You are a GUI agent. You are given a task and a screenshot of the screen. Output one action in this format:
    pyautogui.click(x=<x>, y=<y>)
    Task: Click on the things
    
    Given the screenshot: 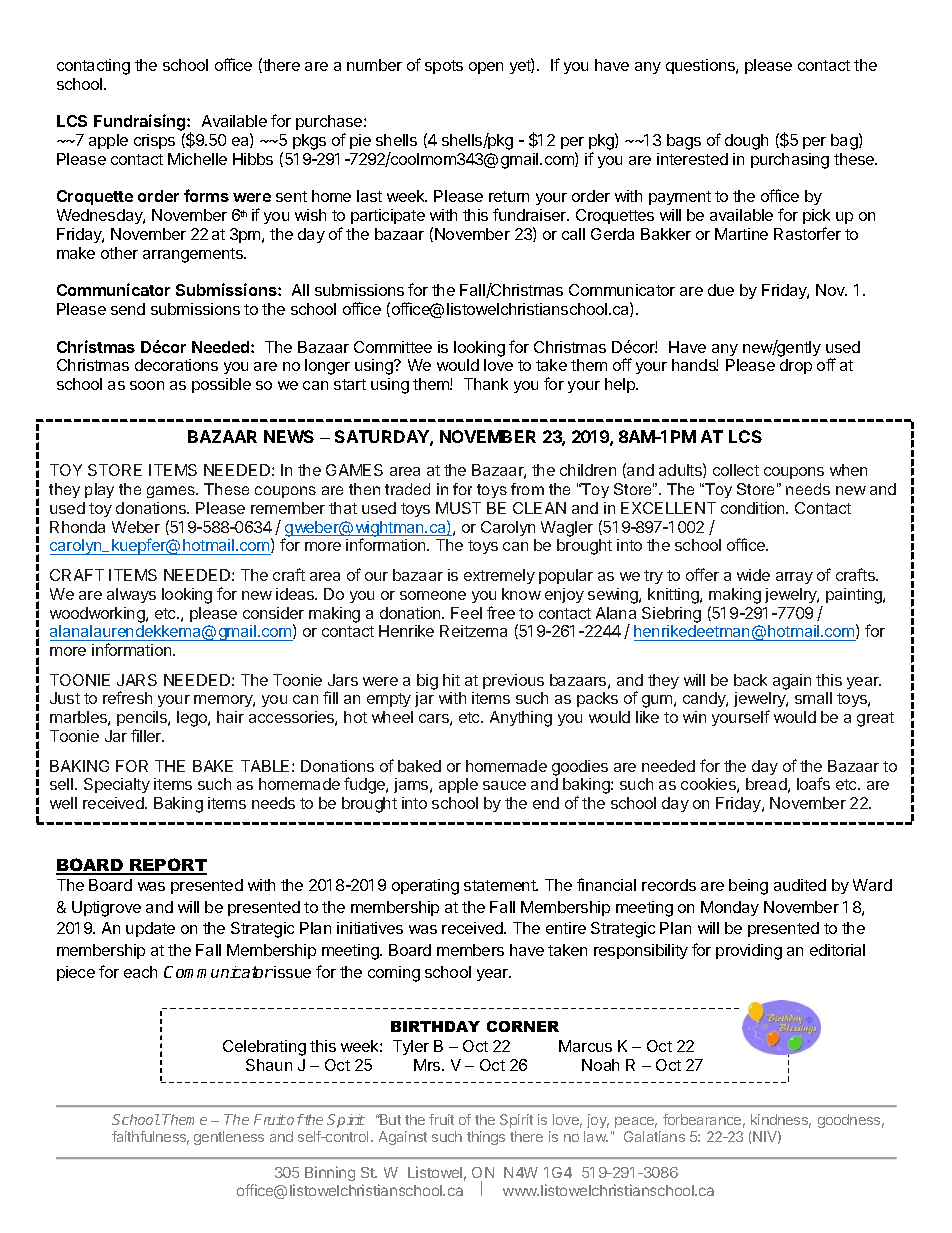 What is the action you would take?
    pyautogui.click(x=486, y=1138)
